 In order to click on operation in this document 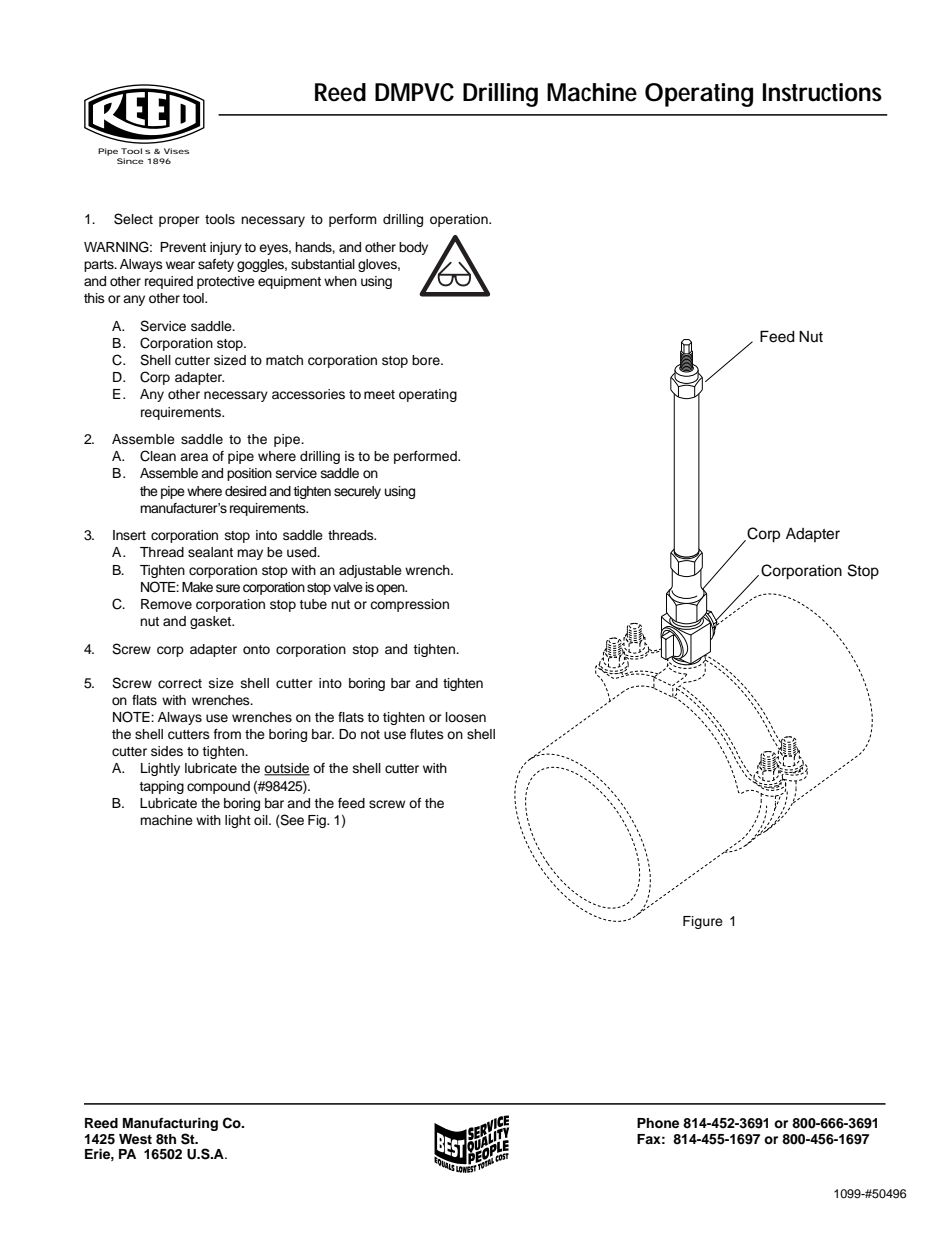, I will do `click(460, 220)`.
